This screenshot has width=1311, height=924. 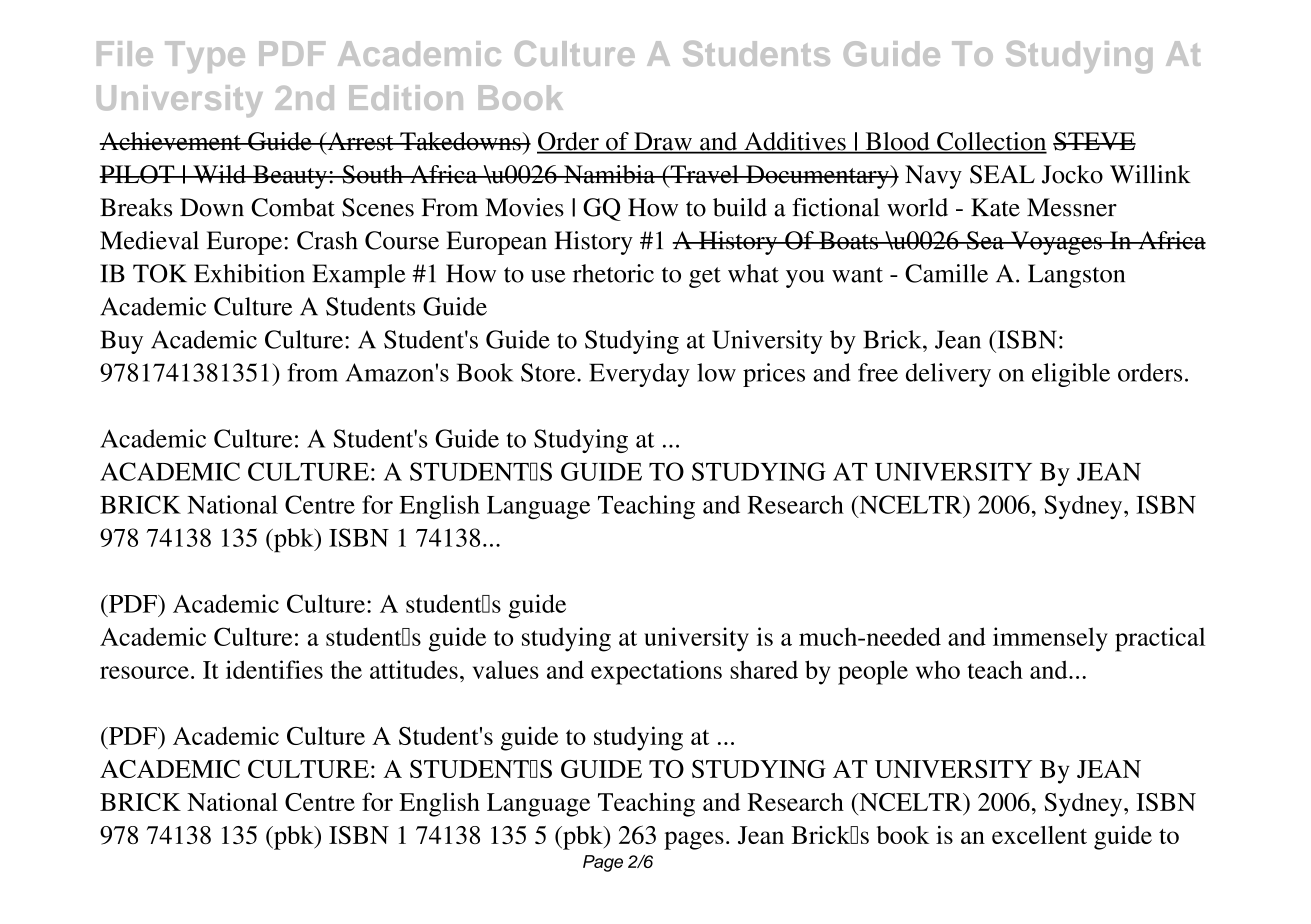 I want to click on immensely, so click(x=1050, y=639).
